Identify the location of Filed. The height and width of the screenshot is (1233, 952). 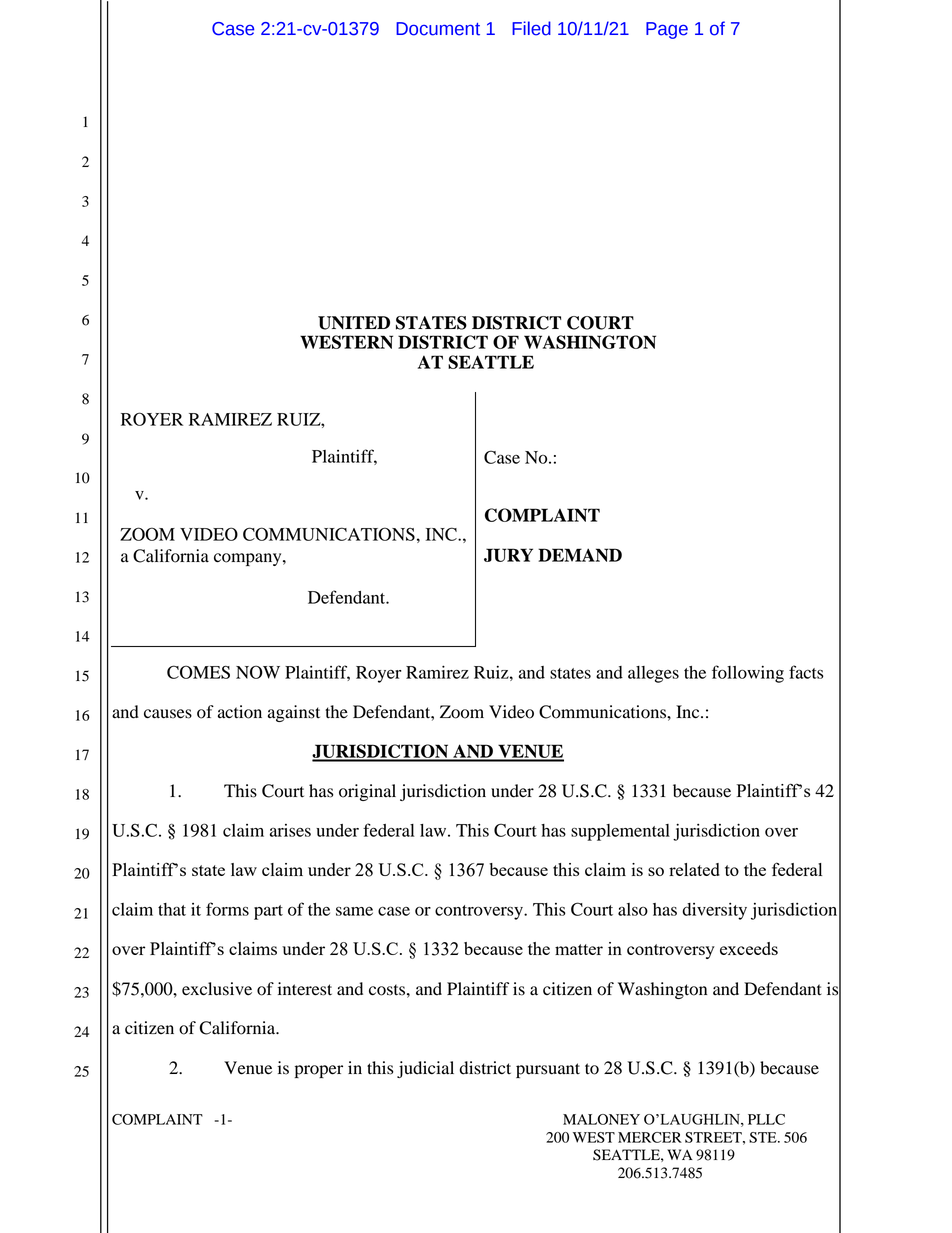
(531, 28).
